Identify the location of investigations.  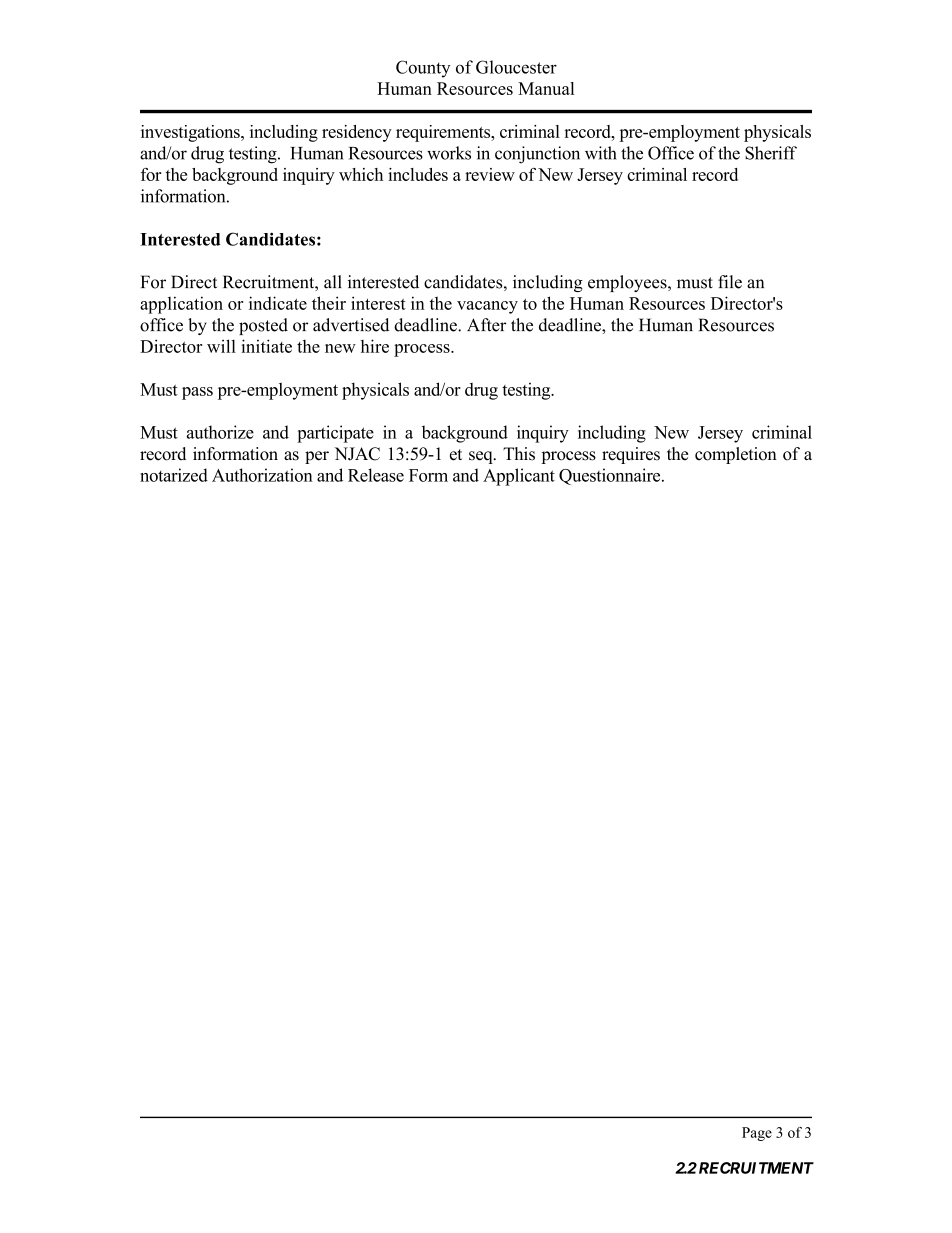
(191, 133).
